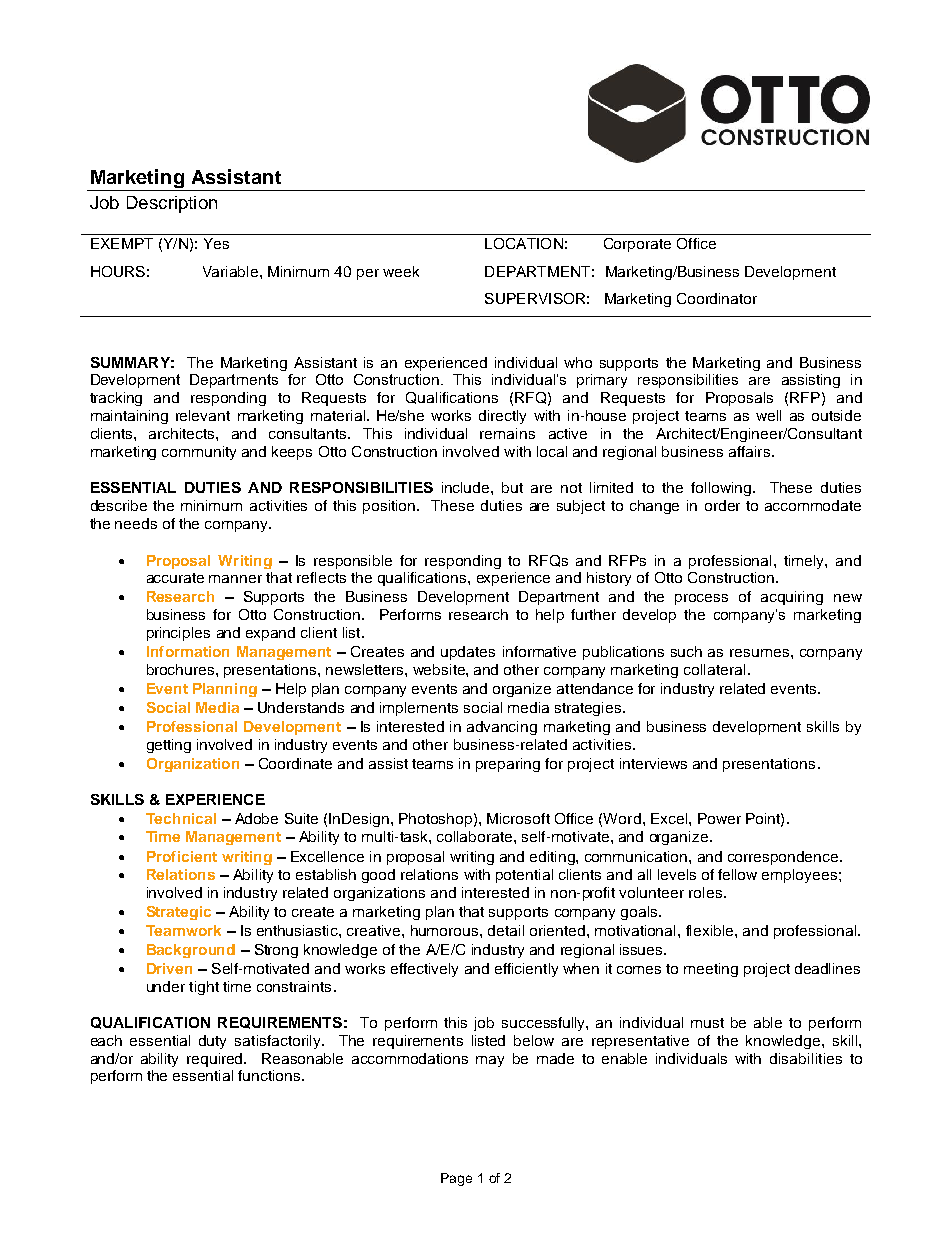 This screenshot has width=952, height=1233. I want to click on Teamwork, so click(183, 930).
